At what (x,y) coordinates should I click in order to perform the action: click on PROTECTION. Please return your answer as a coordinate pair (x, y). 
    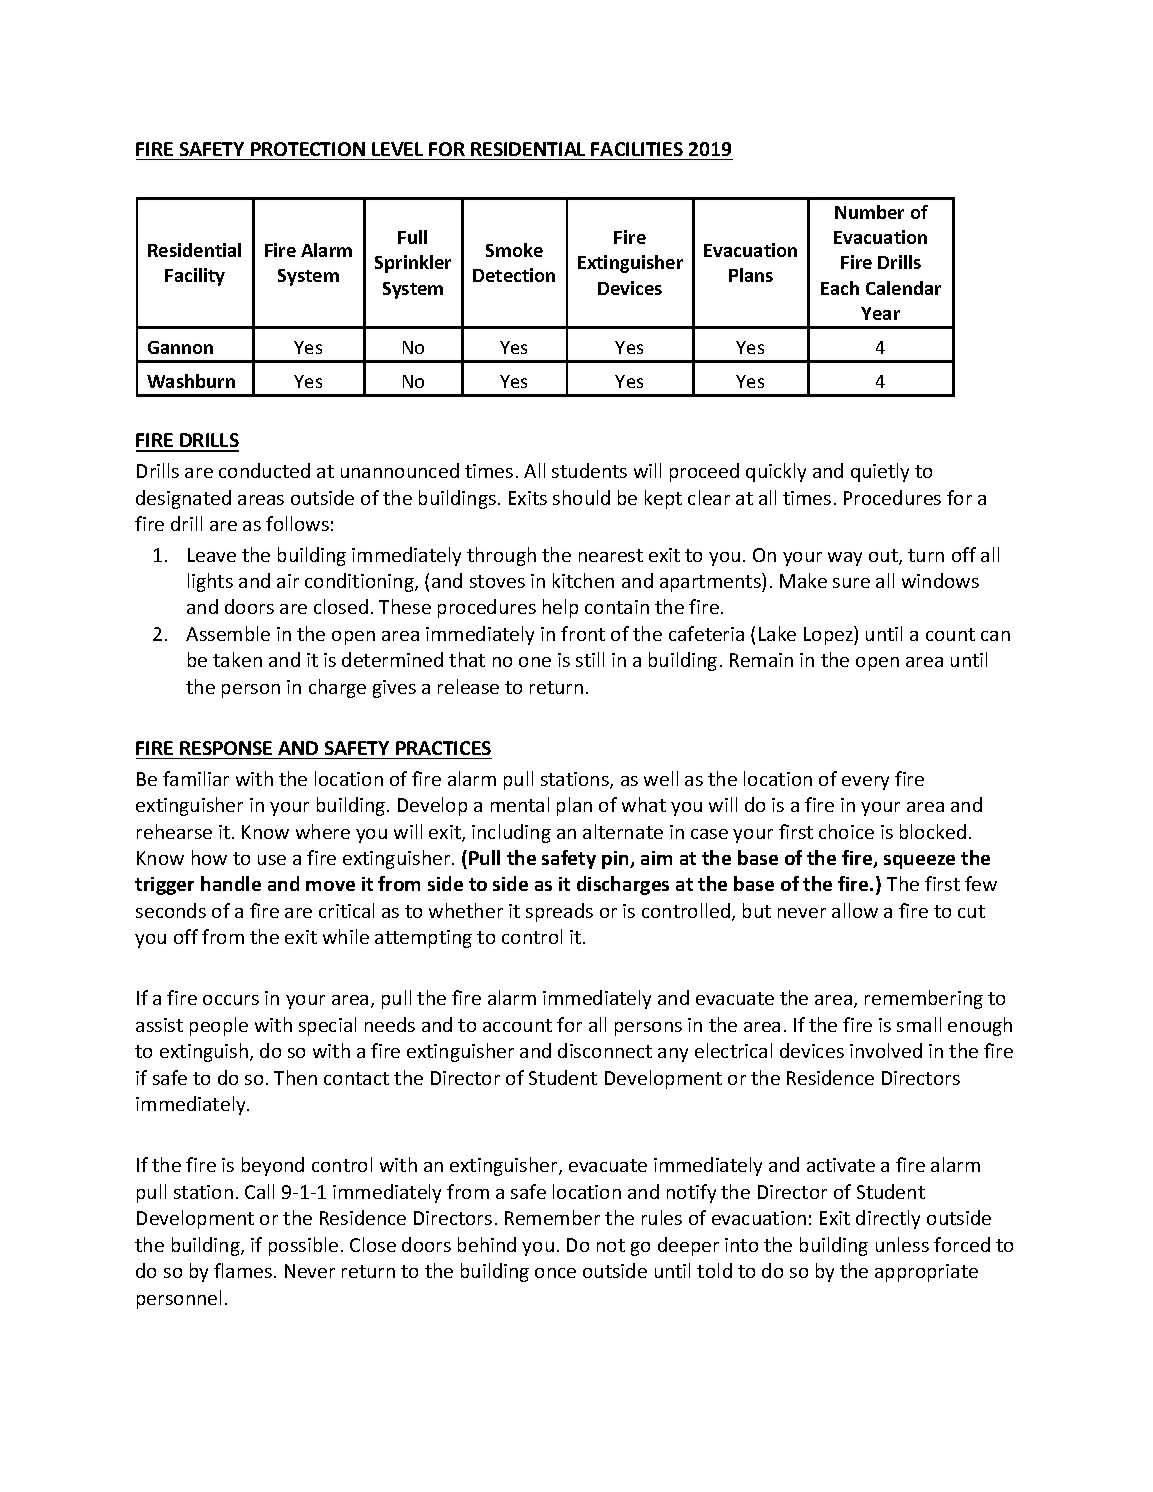
    Looking at the image, I should click on (308, 149).
